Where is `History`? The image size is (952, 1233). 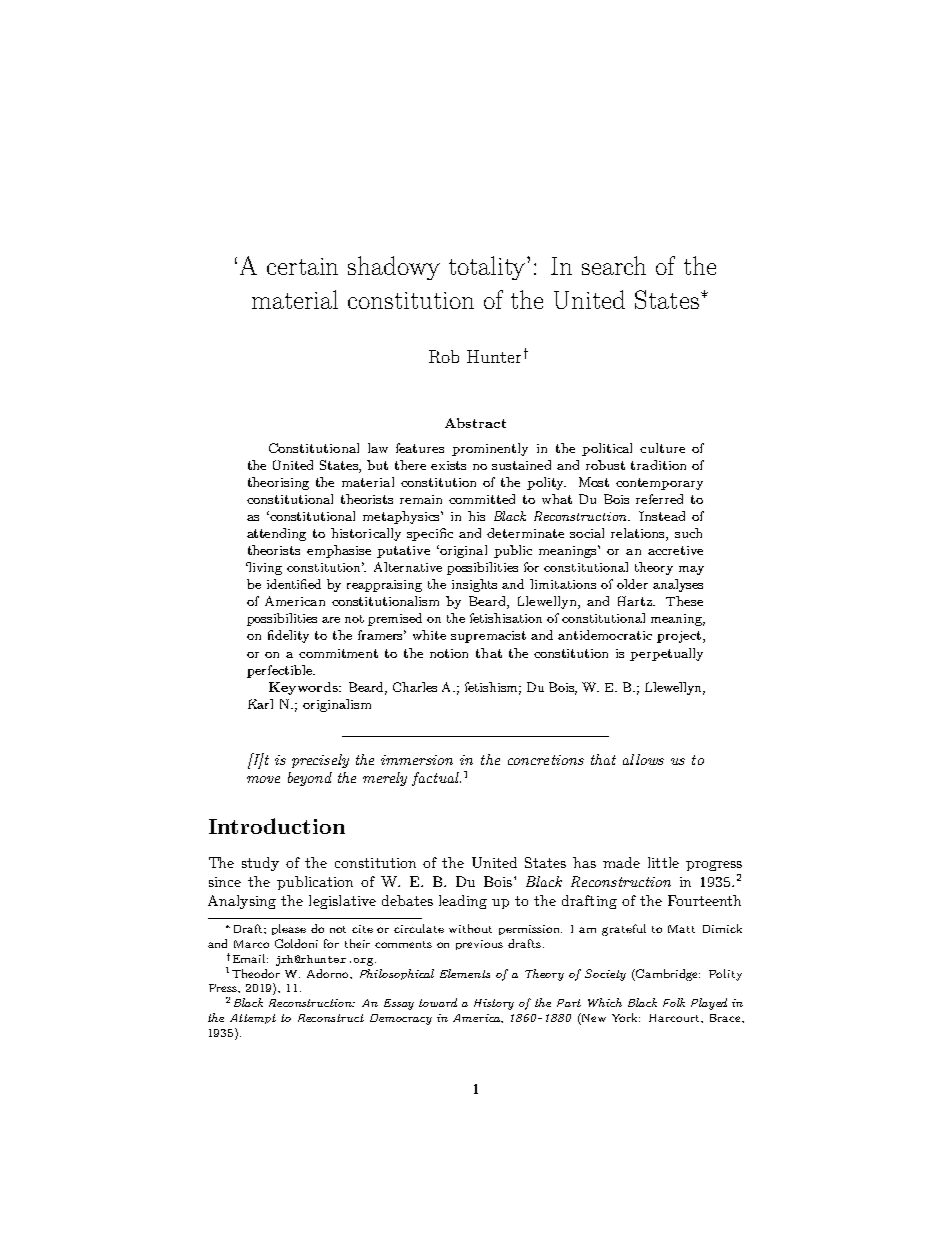
History is located at coordinates (494, 1004).
